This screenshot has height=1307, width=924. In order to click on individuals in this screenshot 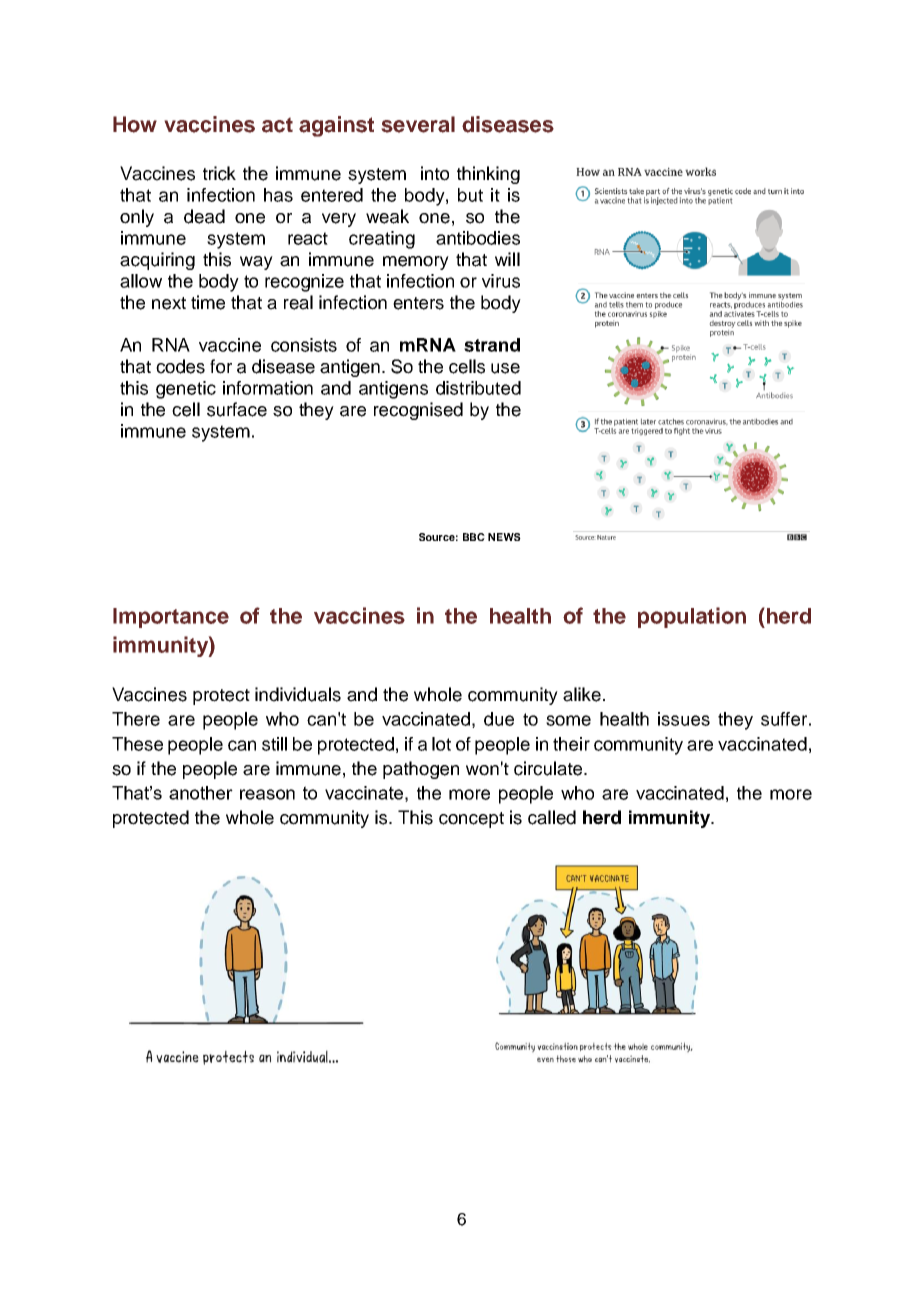, I will do `click(298, 694)`.
